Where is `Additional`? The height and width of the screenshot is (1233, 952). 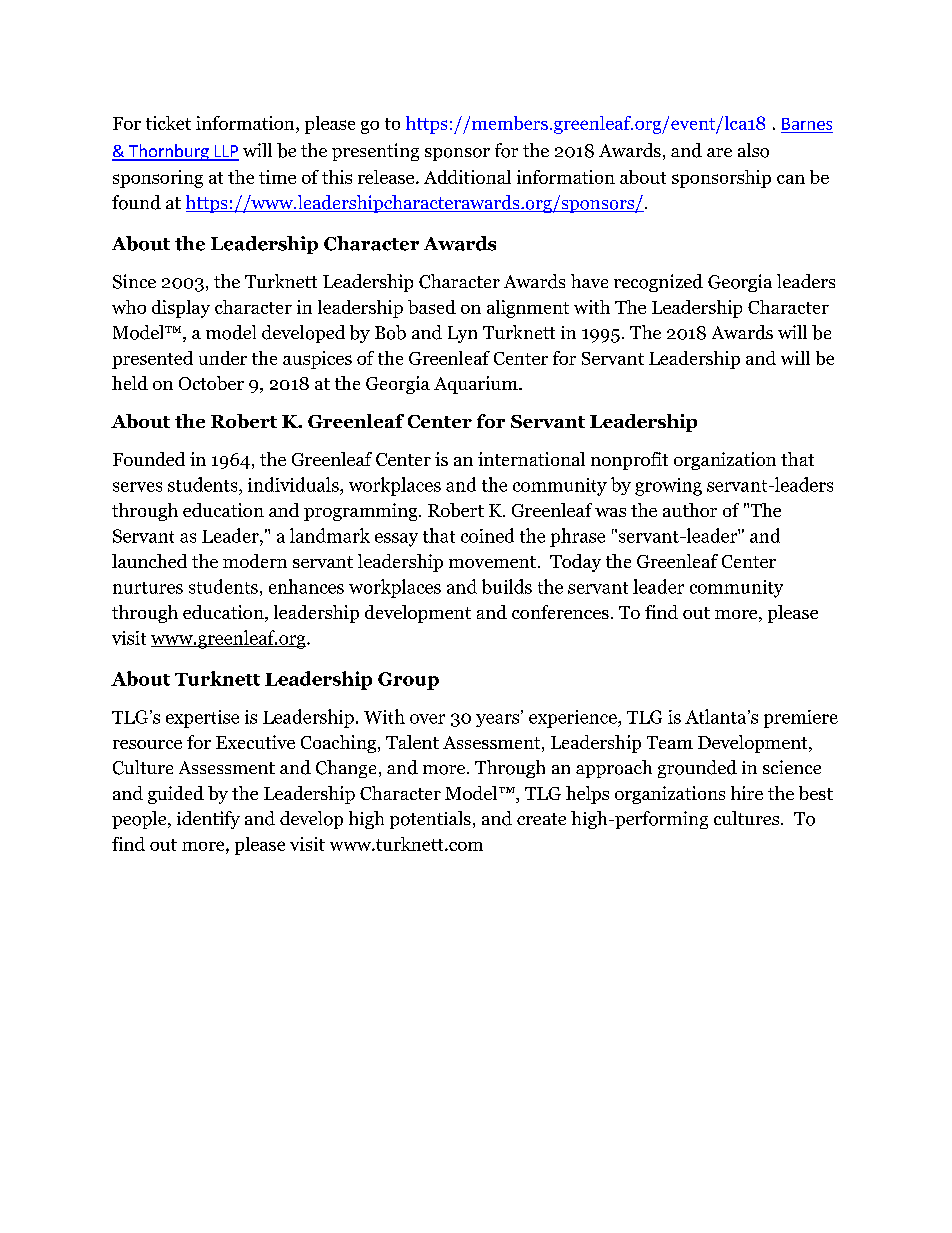 Additional is located at coordinates (467, 177).
